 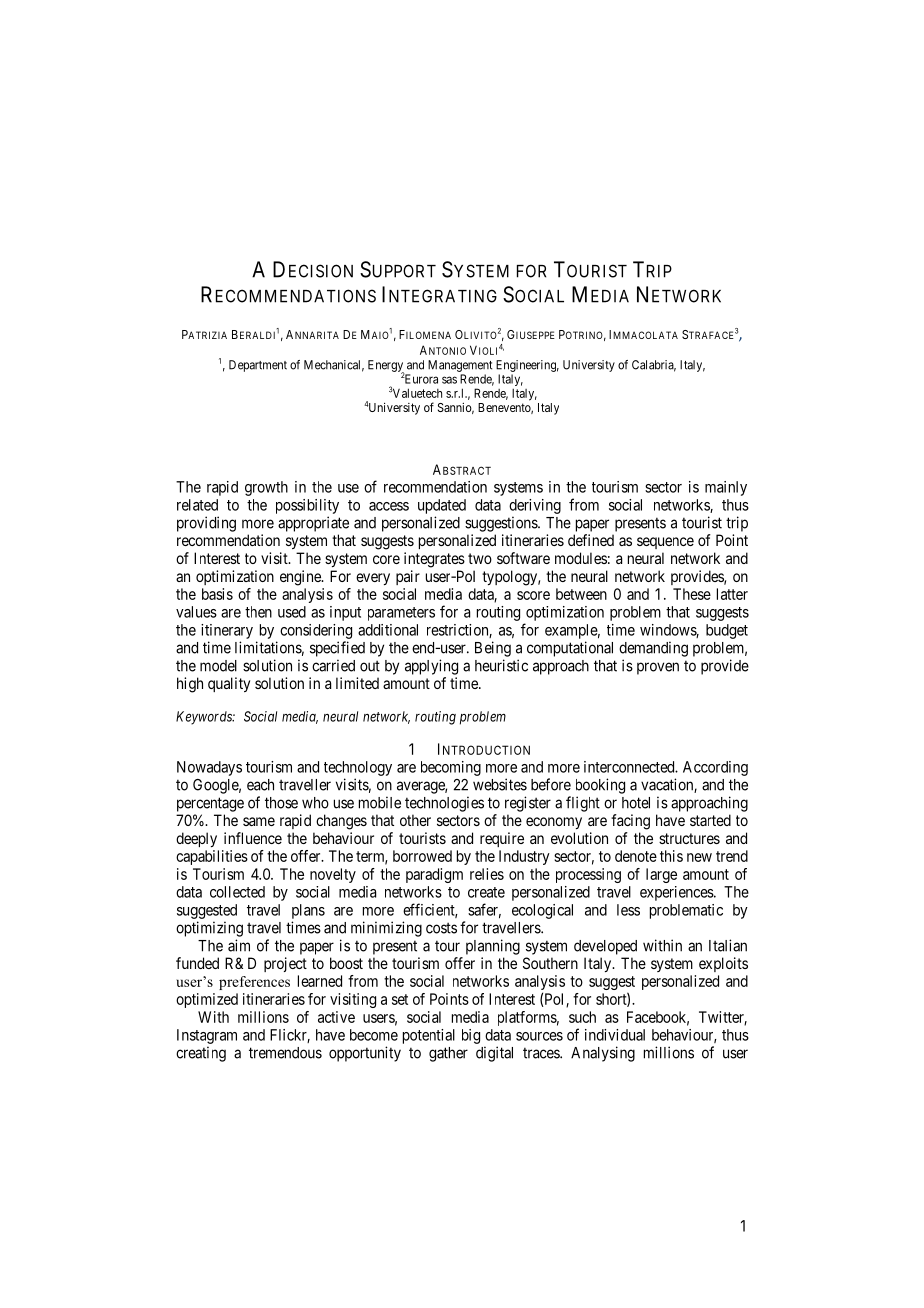 What do you see at coordinates (661, 875) in the screenshot?
I see `large` at bounding box center [661, 875].
